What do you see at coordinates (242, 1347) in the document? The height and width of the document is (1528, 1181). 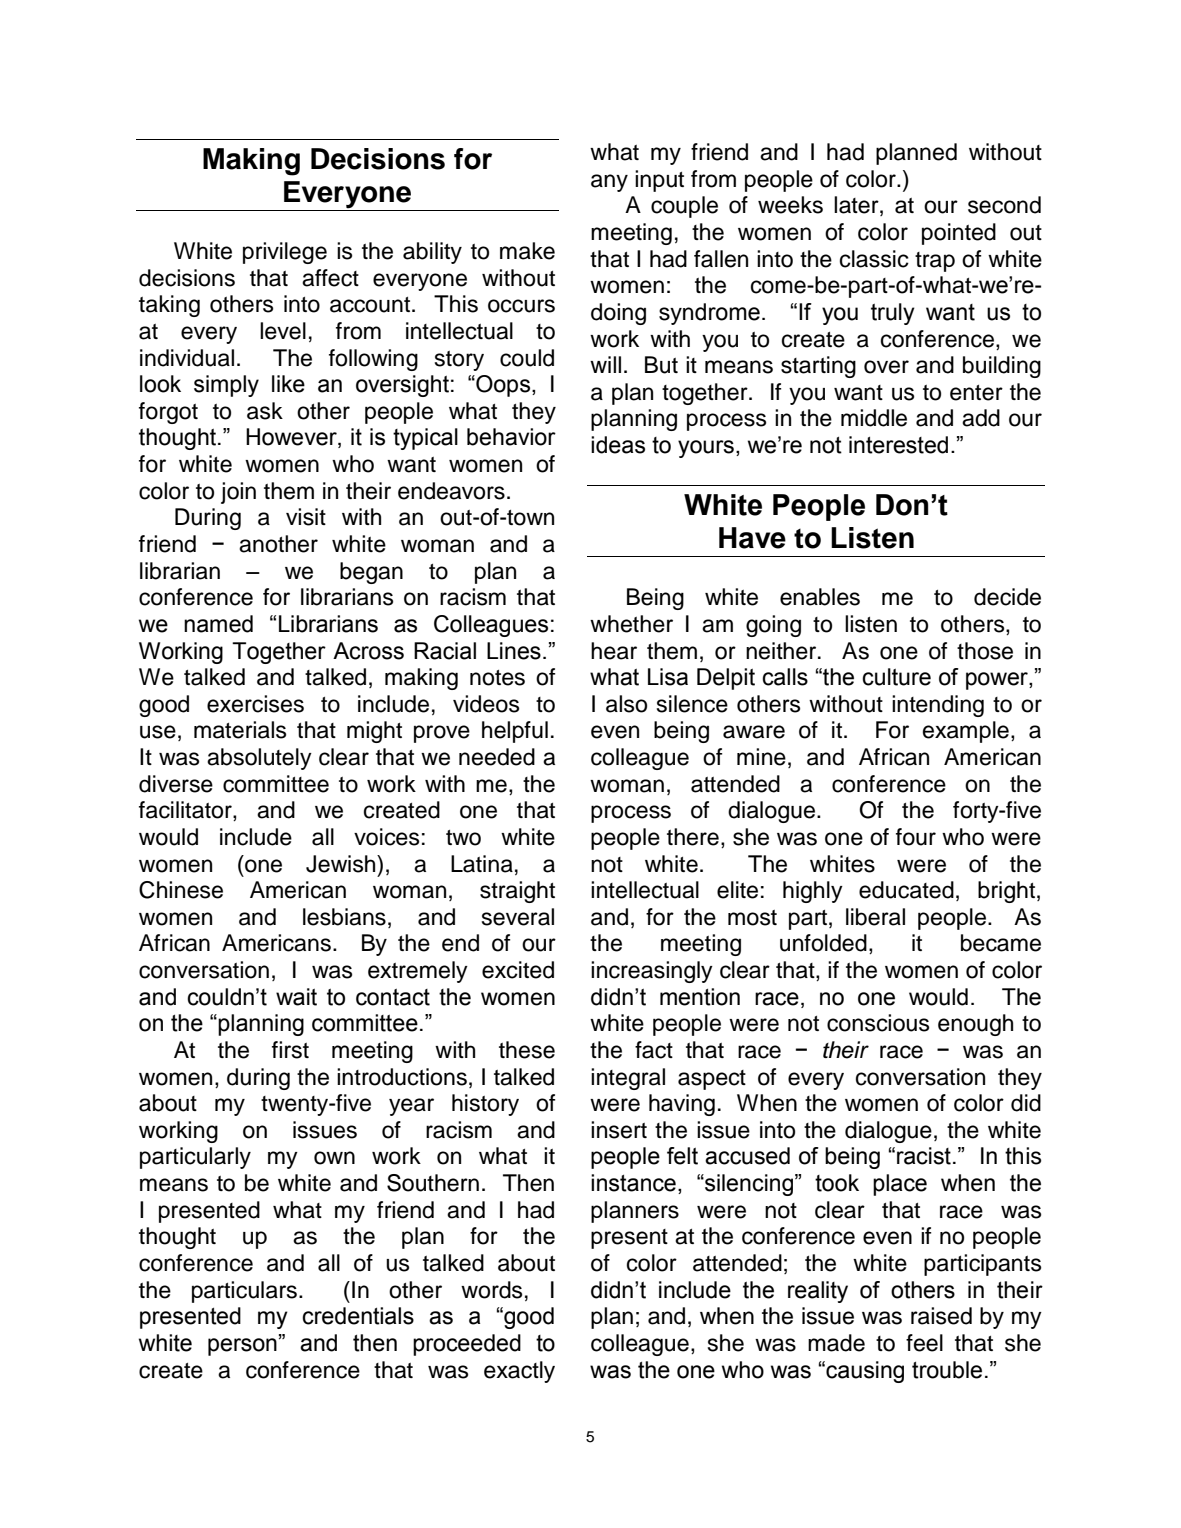 I see `person` at bounding box center [242, 1347].
